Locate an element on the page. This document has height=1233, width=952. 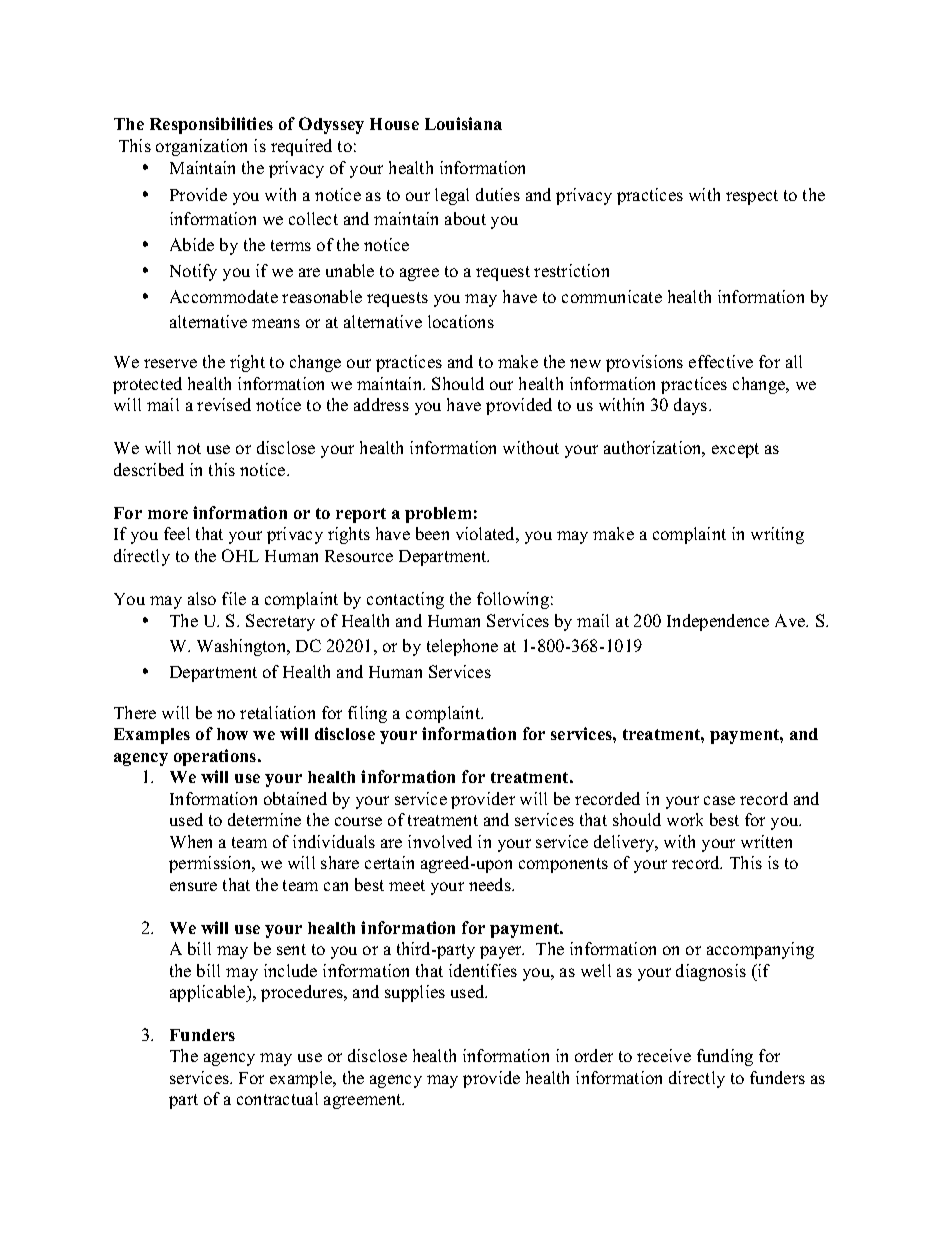
respect is located at coordinates (752, 197).
